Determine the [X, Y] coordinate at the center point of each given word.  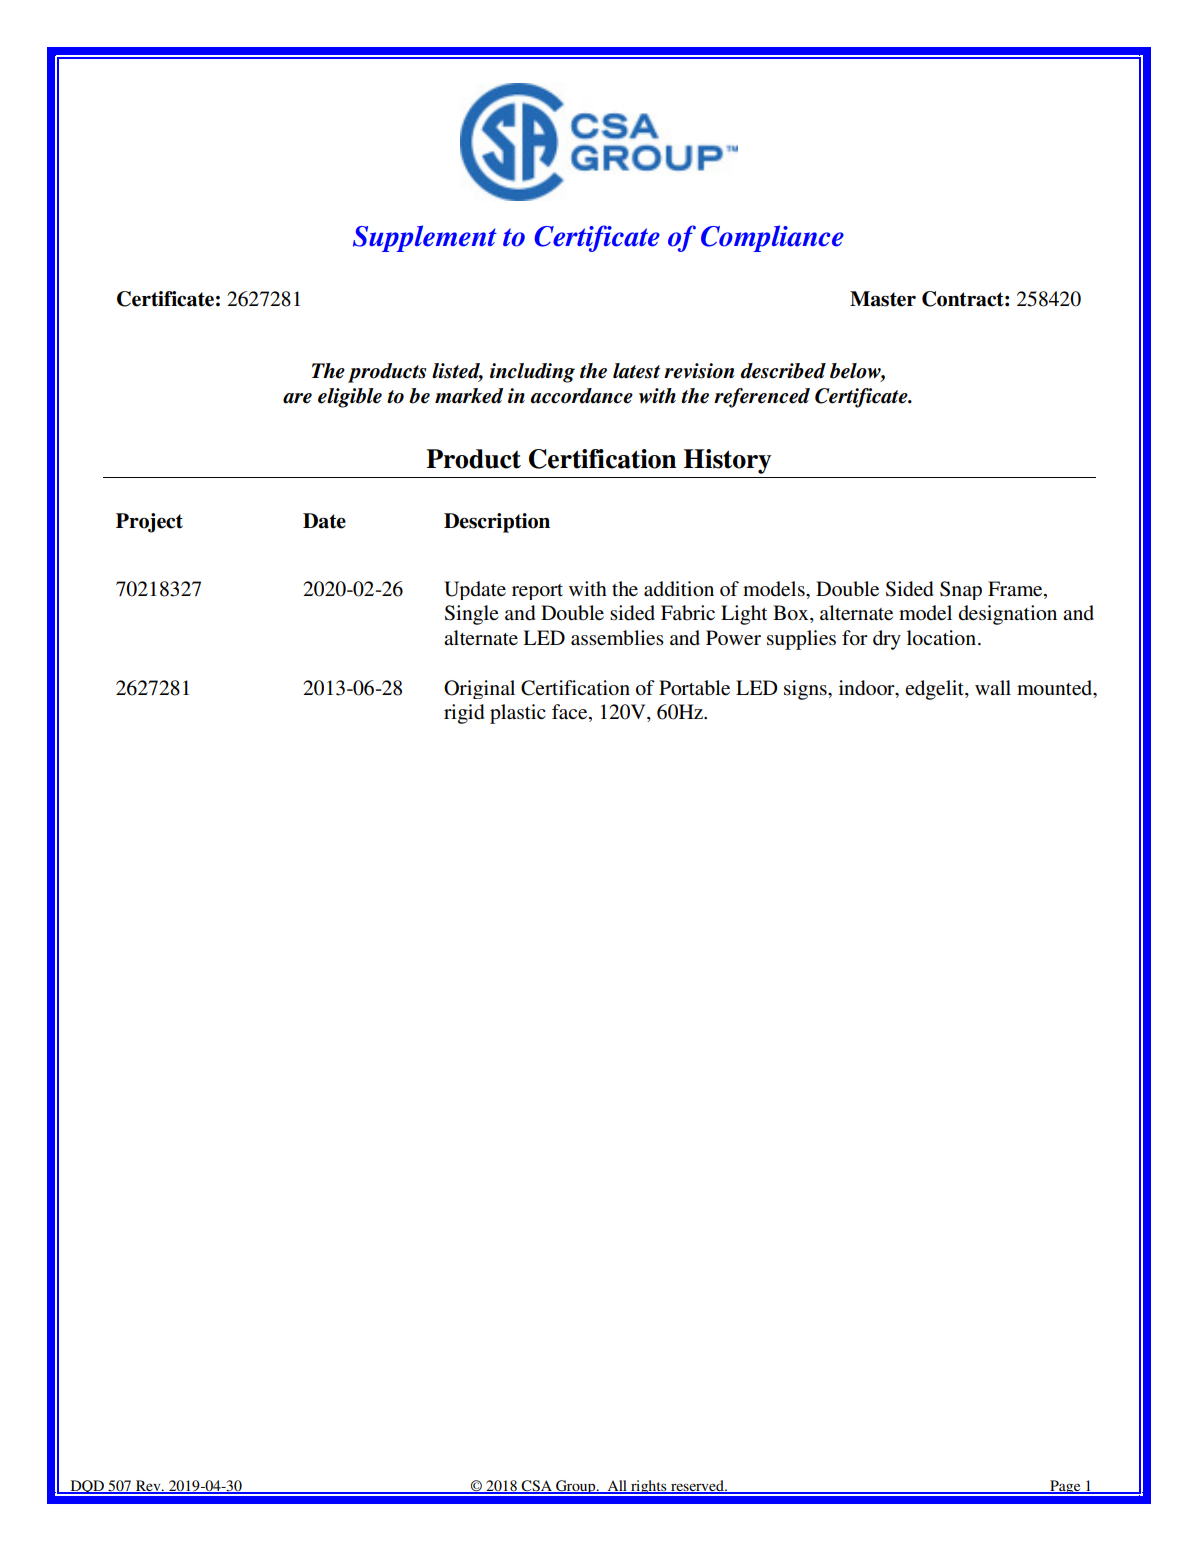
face [571, 713]
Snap [961, 590]
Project [149, 523]
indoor [868, 688]
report [537, 592]
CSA [537, 1487]
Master [883, 299]
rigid [464, 714]
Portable [694, 688]
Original [479, 689]
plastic [518, 714]
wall [993, 687]
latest [636, 371]
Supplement [425, 238]
